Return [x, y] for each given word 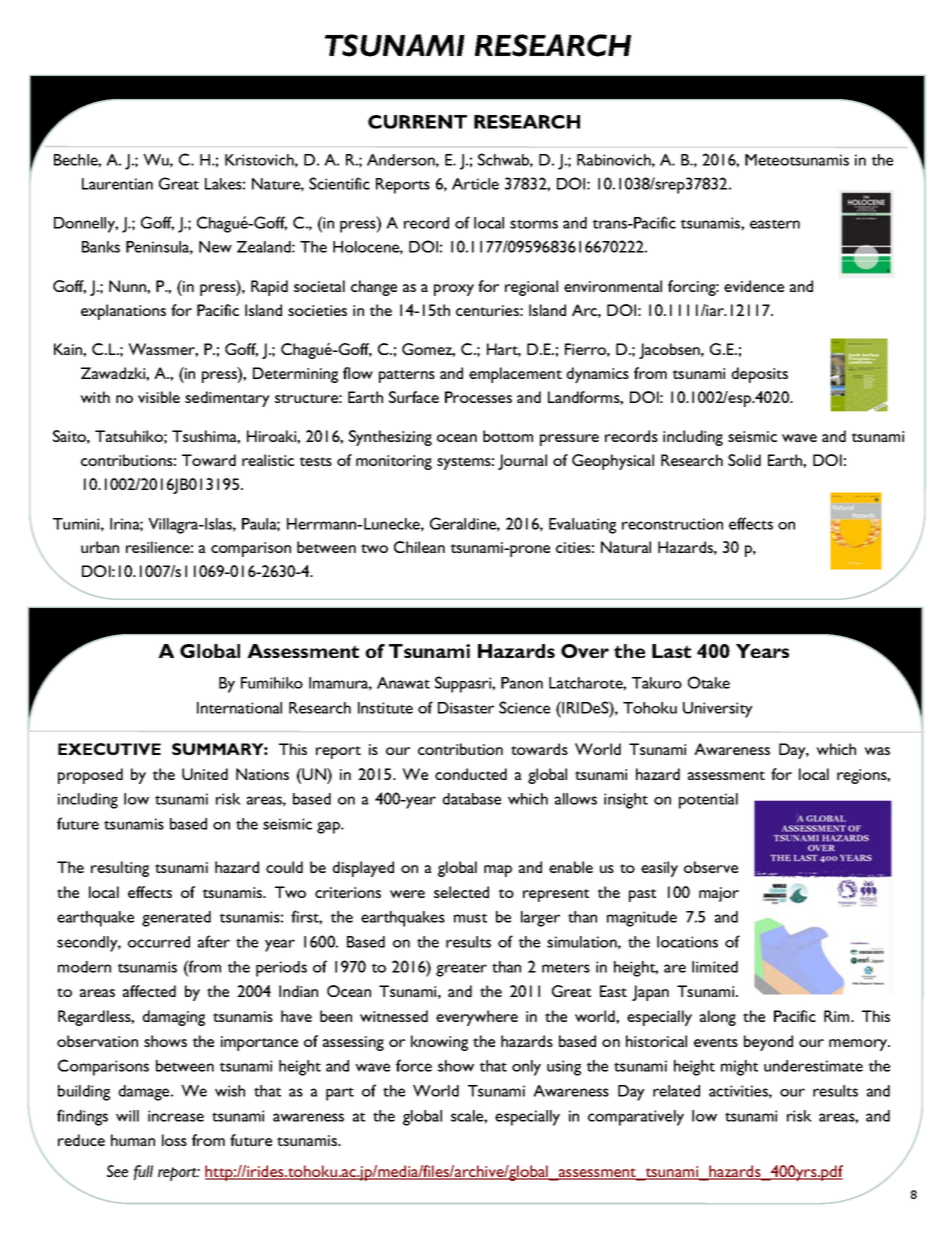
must [470, 918]
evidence [754, 286]
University [718, 710]
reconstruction [672, 524]
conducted [471, 774]
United [205, 774]
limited [715, 967]
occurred [159, 942]
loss [174, 1140]
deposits [759, 375]
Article [475, 184]
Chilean [419, 547]
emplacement [515, 375]
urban [100, 547]
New [215, 247]
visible [159, 397]
